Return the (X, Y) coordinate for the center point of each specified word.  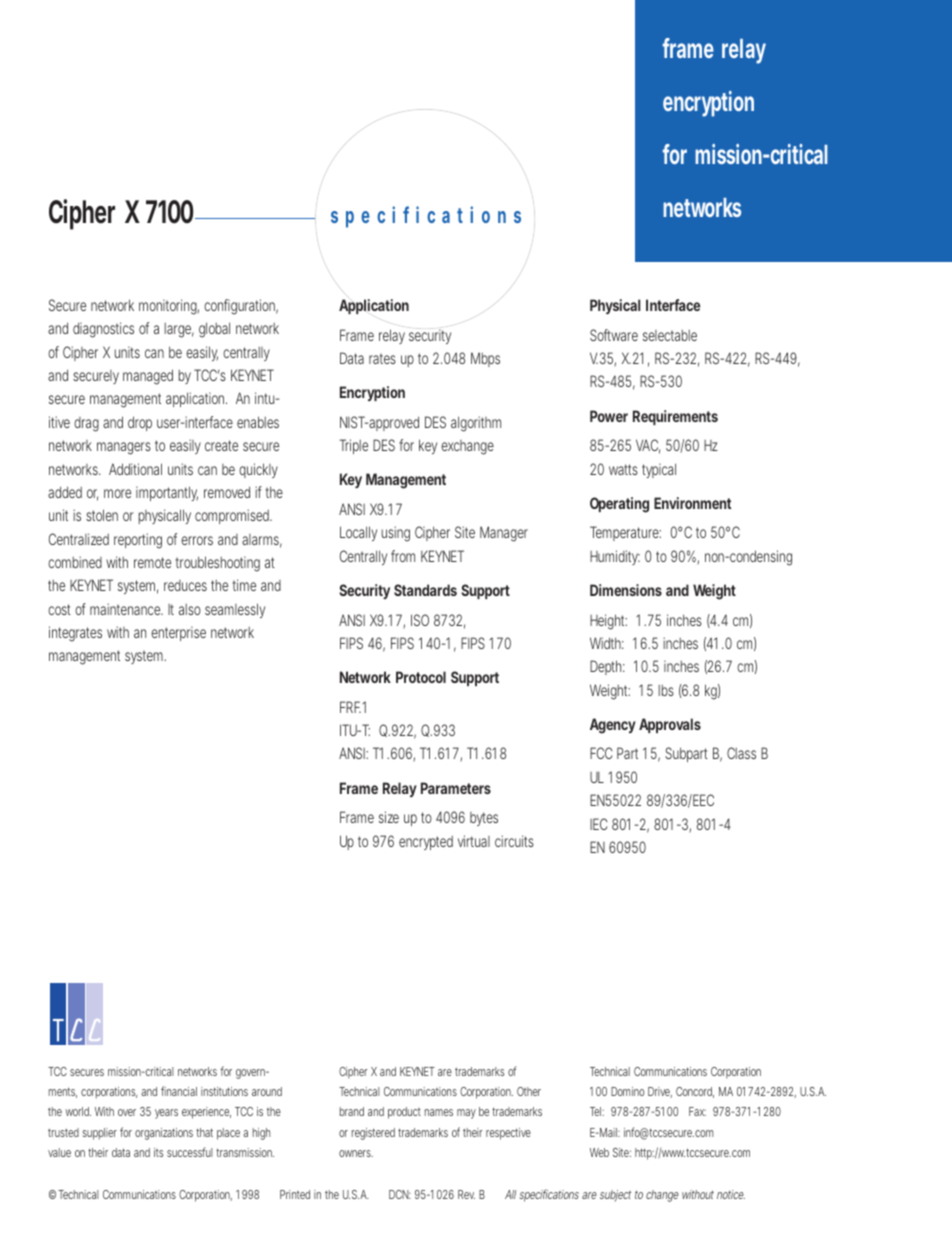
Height (608, 622)
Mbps (485, 359)
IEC (598, 824)
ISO (420, 620)
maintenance (126, 609)
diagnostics (103, 330)
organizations (164, 1134)
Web (599, 1152)
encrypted (426, 843)
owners (356, 1153)
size (389, 817)
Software (614, 335)
